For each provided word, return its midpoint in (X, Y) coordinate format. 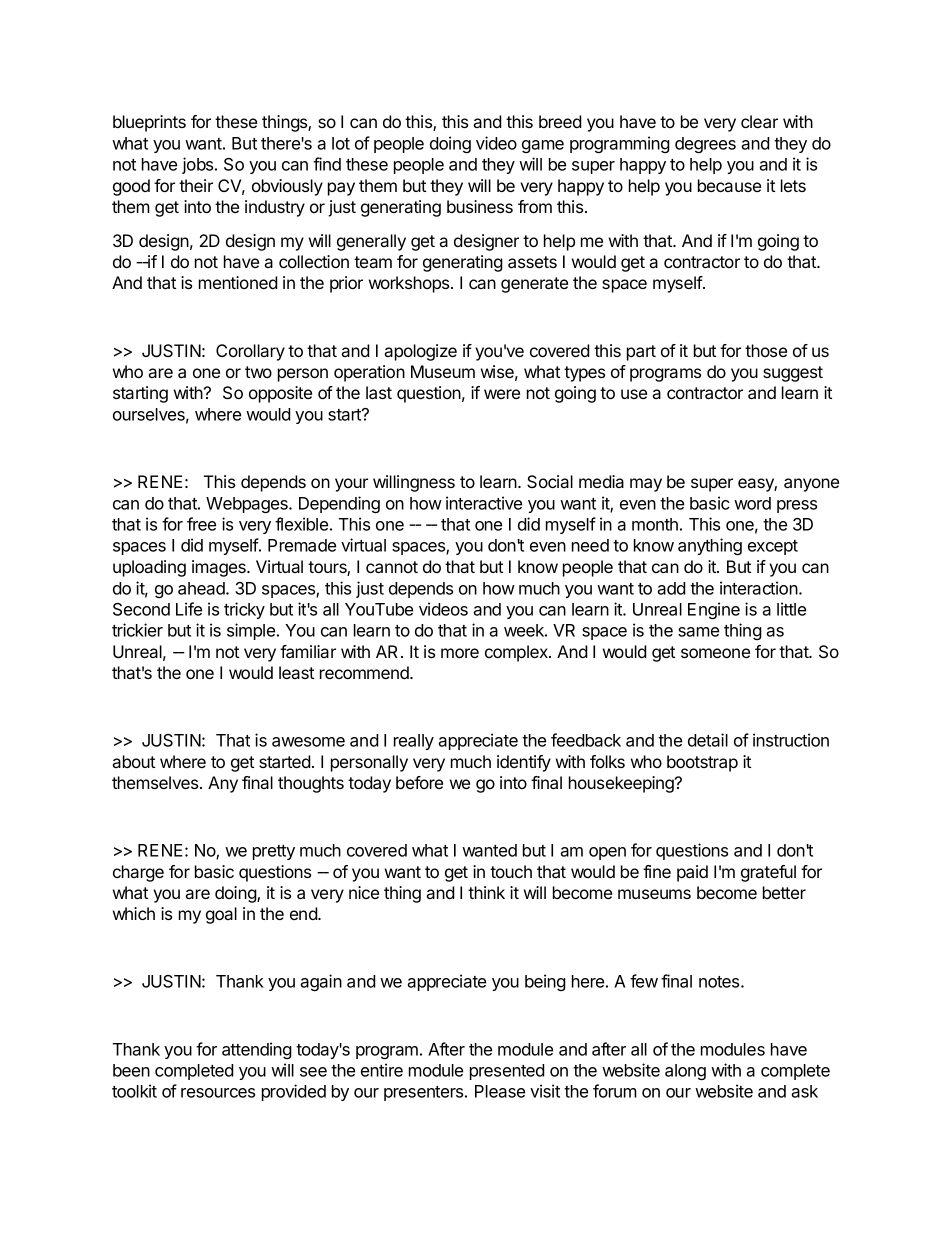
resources (218, 1093)
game (543, 146)
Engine (714, 610)
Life (189, 609)
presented (507, 1072)
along (685, 1072)
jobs (199, 165)
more (460, 653)
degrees (705, 145)
